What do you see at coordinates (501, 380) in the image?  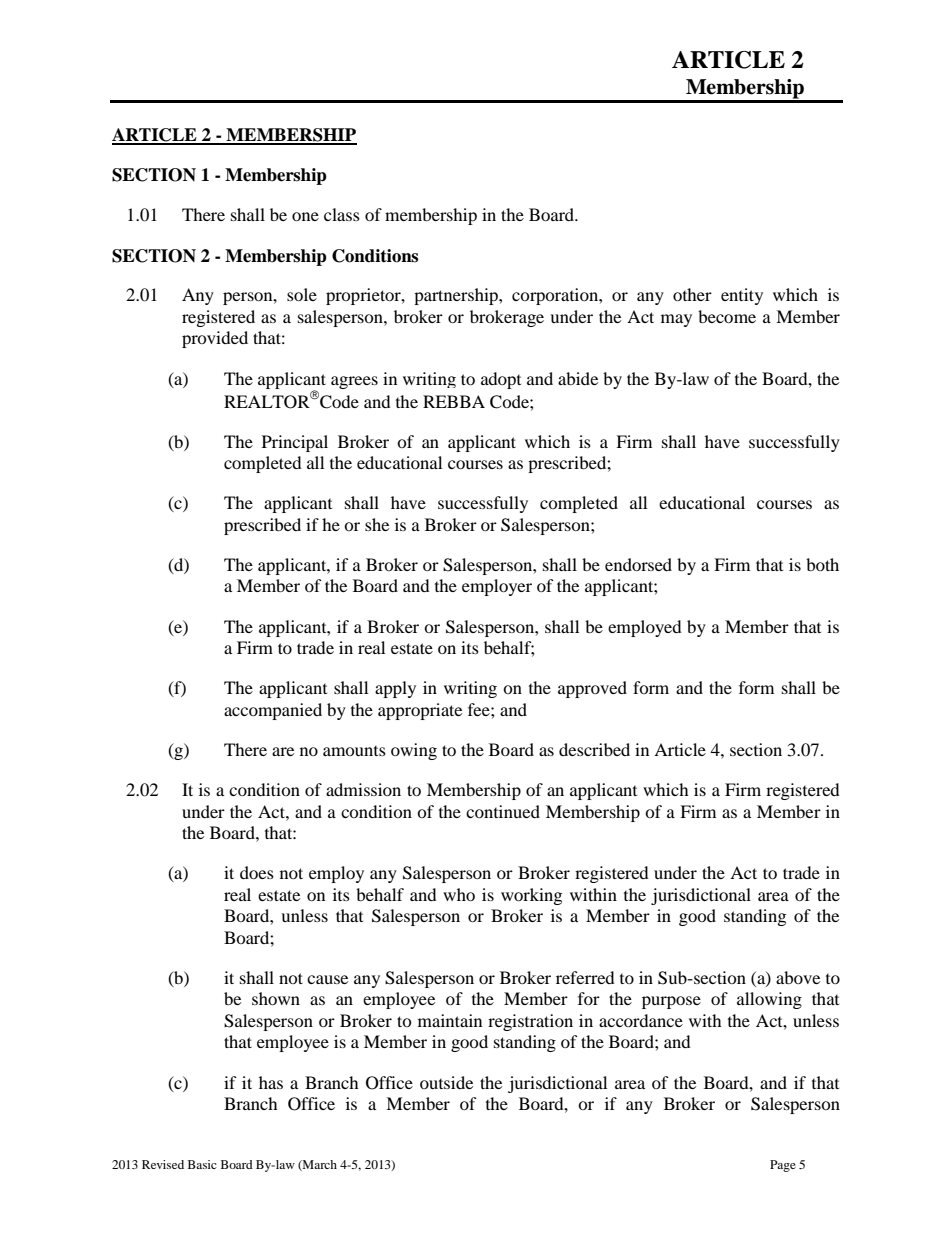 I see `adopt` at bounding box center [501, 380].
